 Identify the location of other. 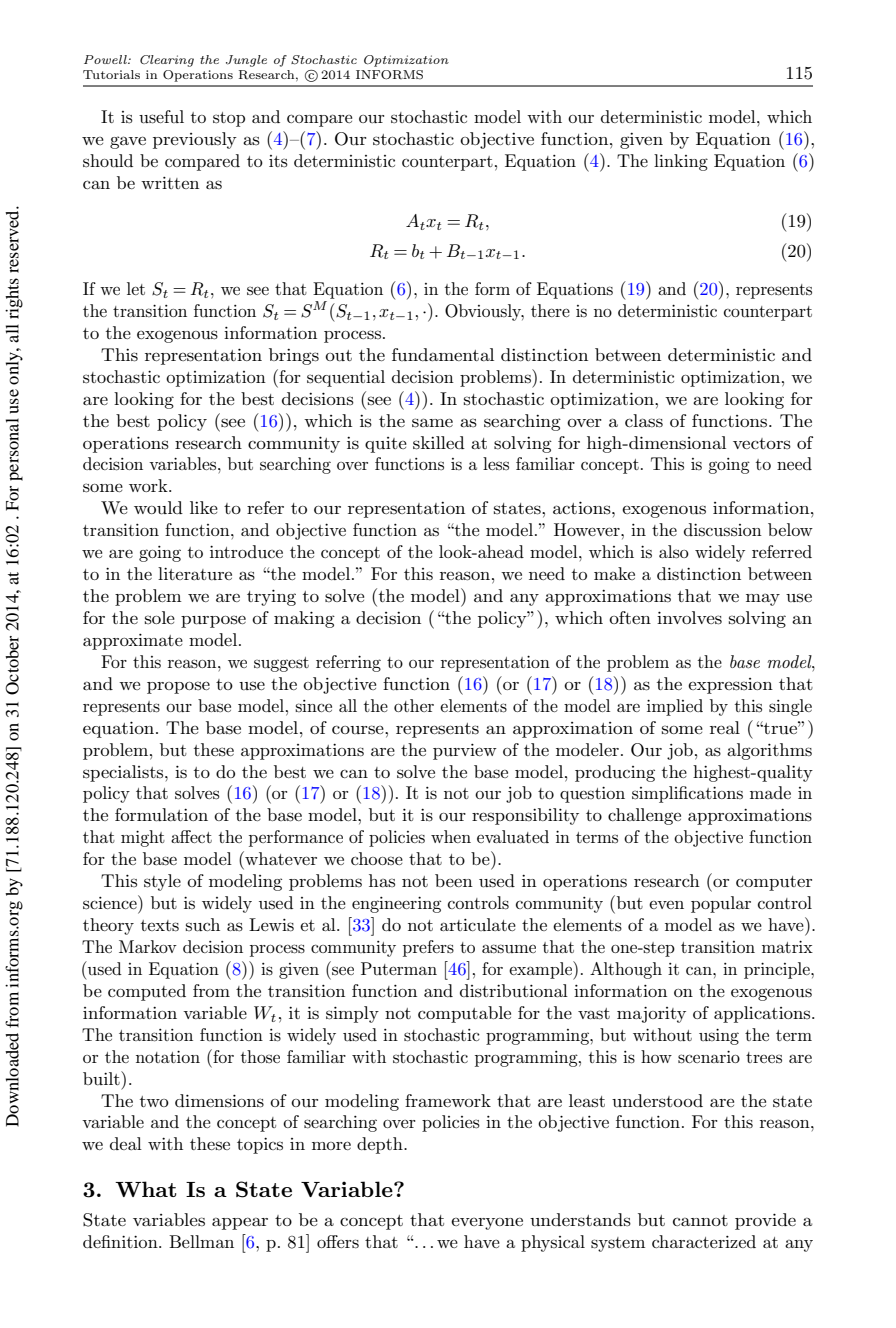
(414, 705).
